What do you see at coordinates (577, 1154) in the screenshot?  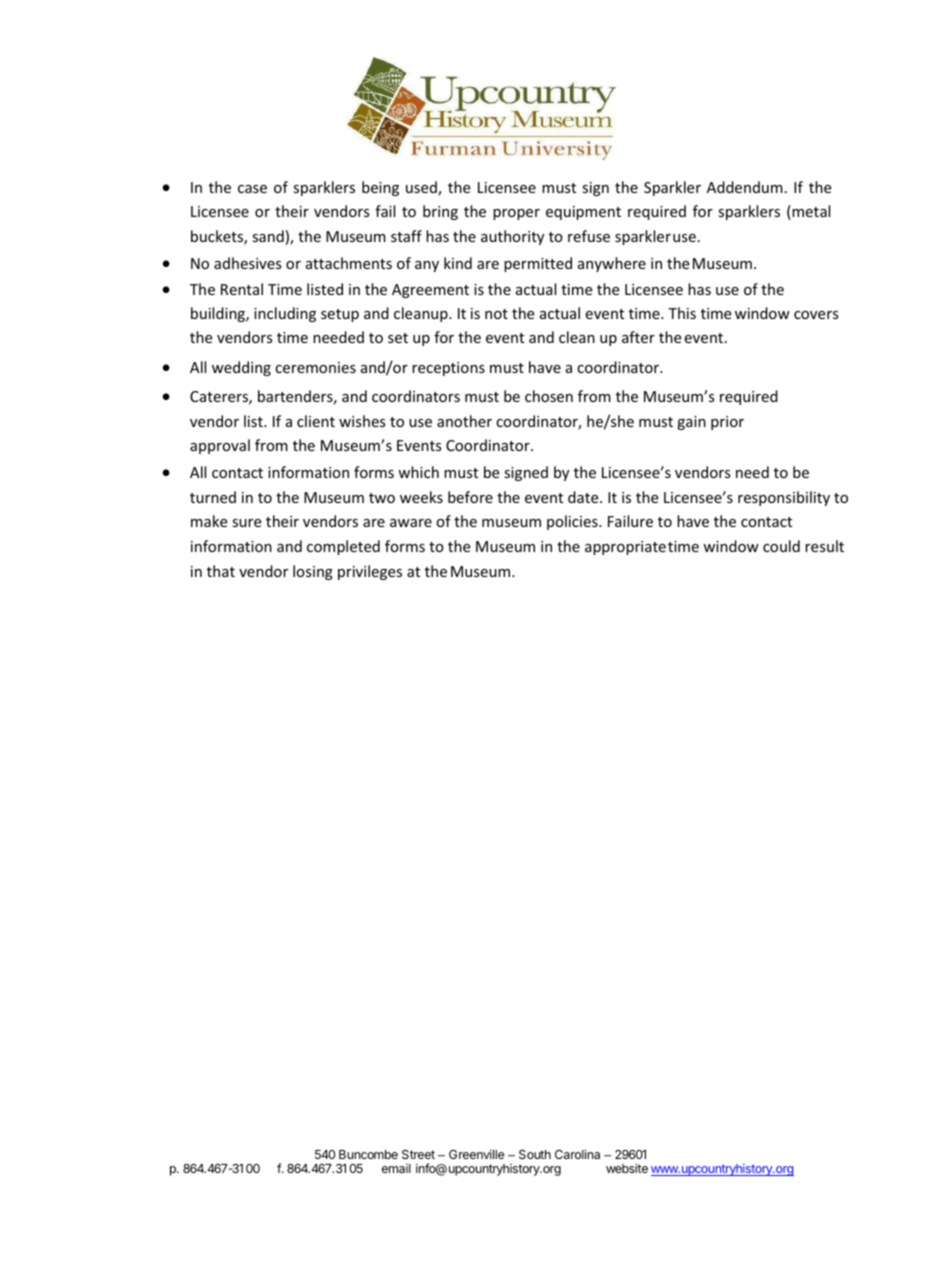 I see `Carolina` at bounding box center [577, 1154].
